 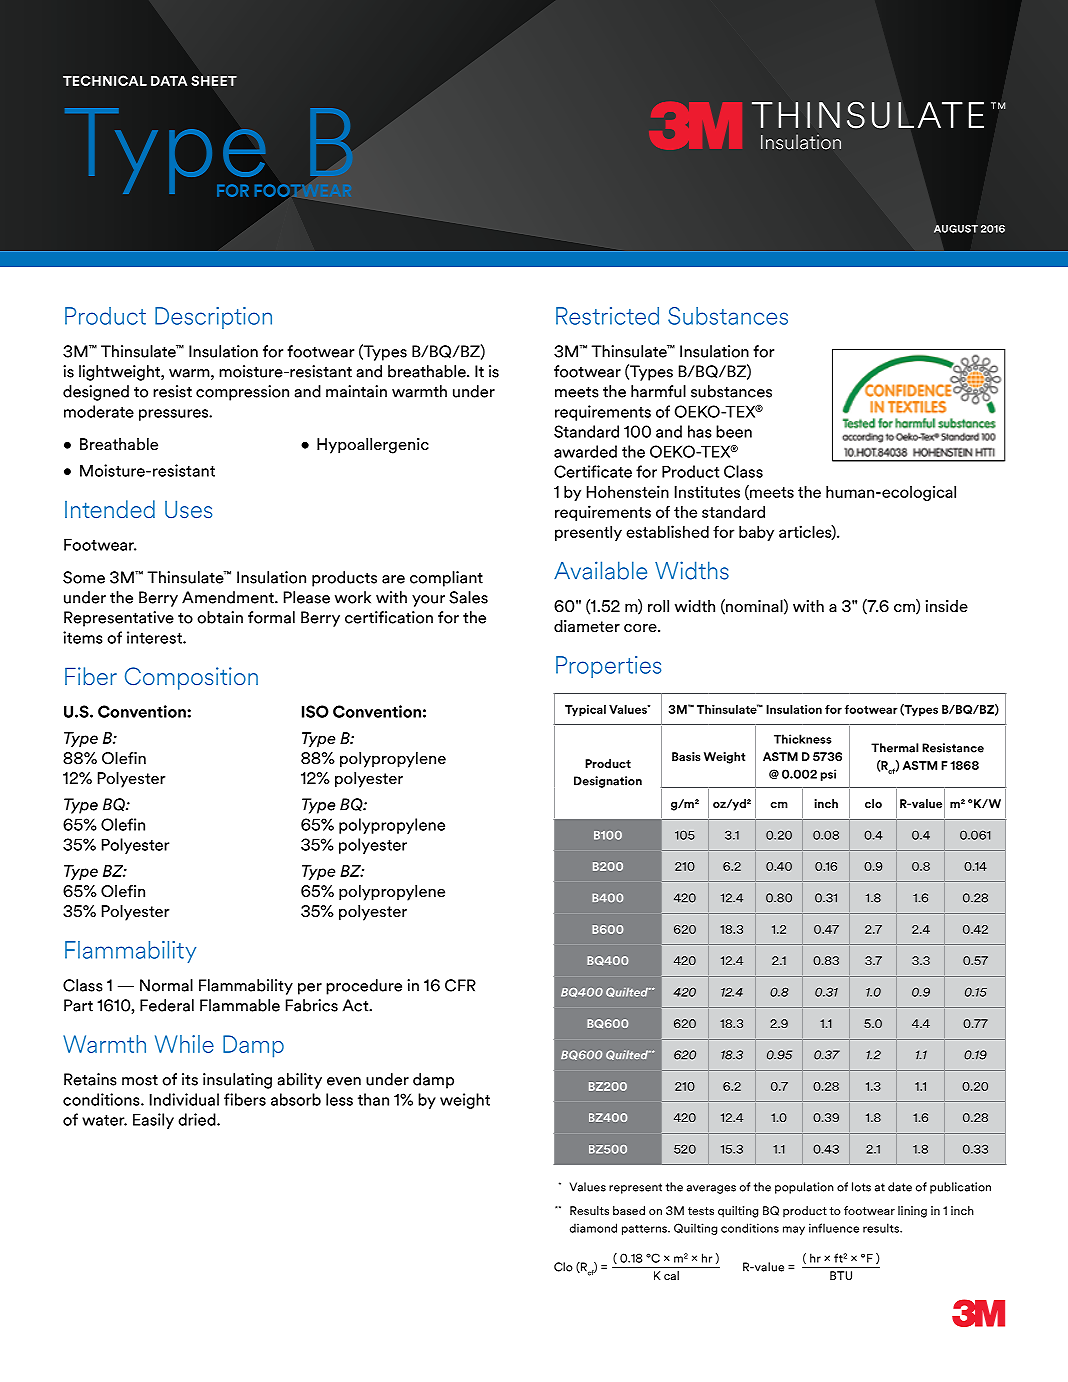 I want to click on Normal, so click(x=166, y=985).
